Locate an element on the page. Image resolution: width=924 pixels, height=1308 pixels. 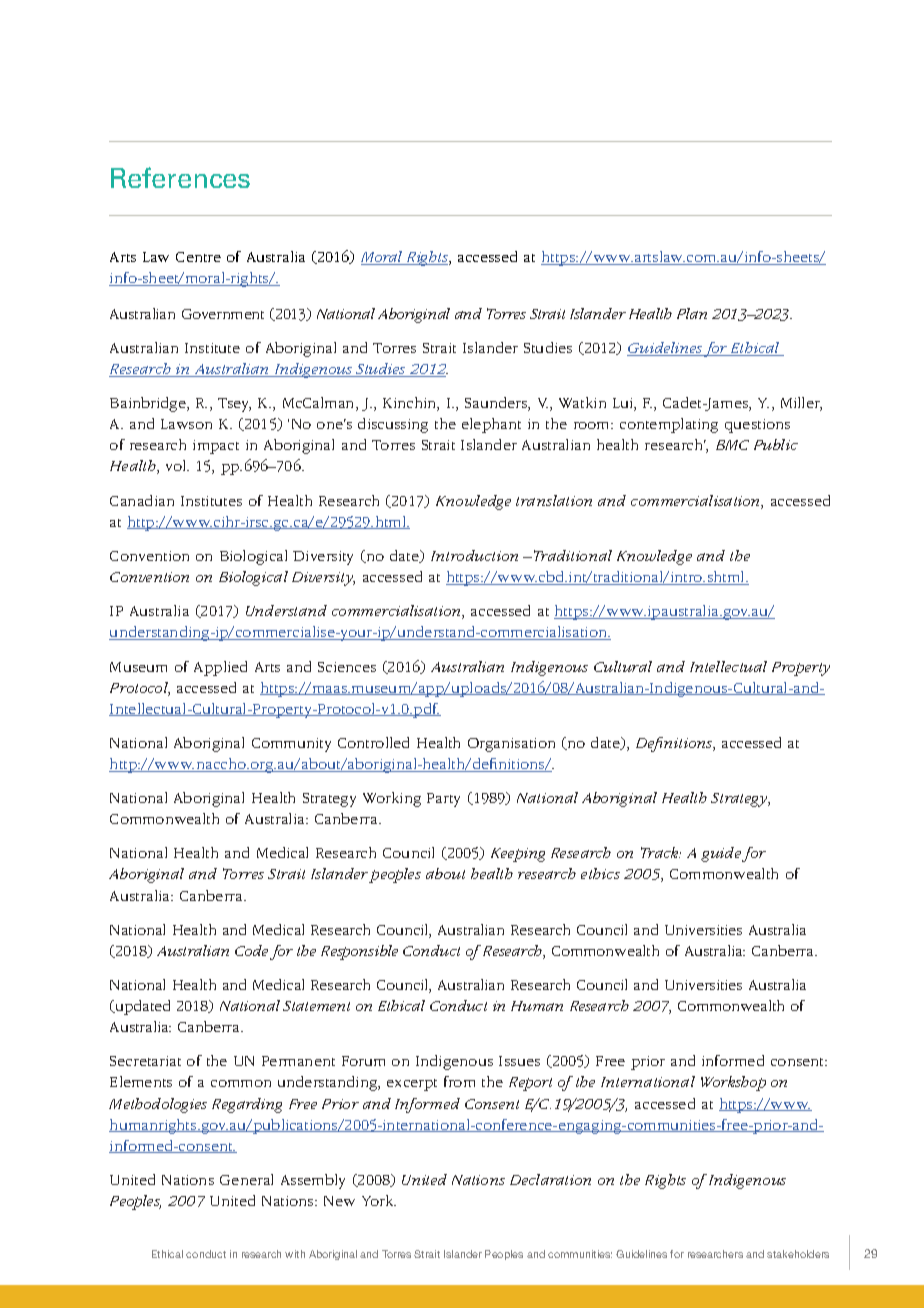
Workshop is located at coordinates (733, 1083).
